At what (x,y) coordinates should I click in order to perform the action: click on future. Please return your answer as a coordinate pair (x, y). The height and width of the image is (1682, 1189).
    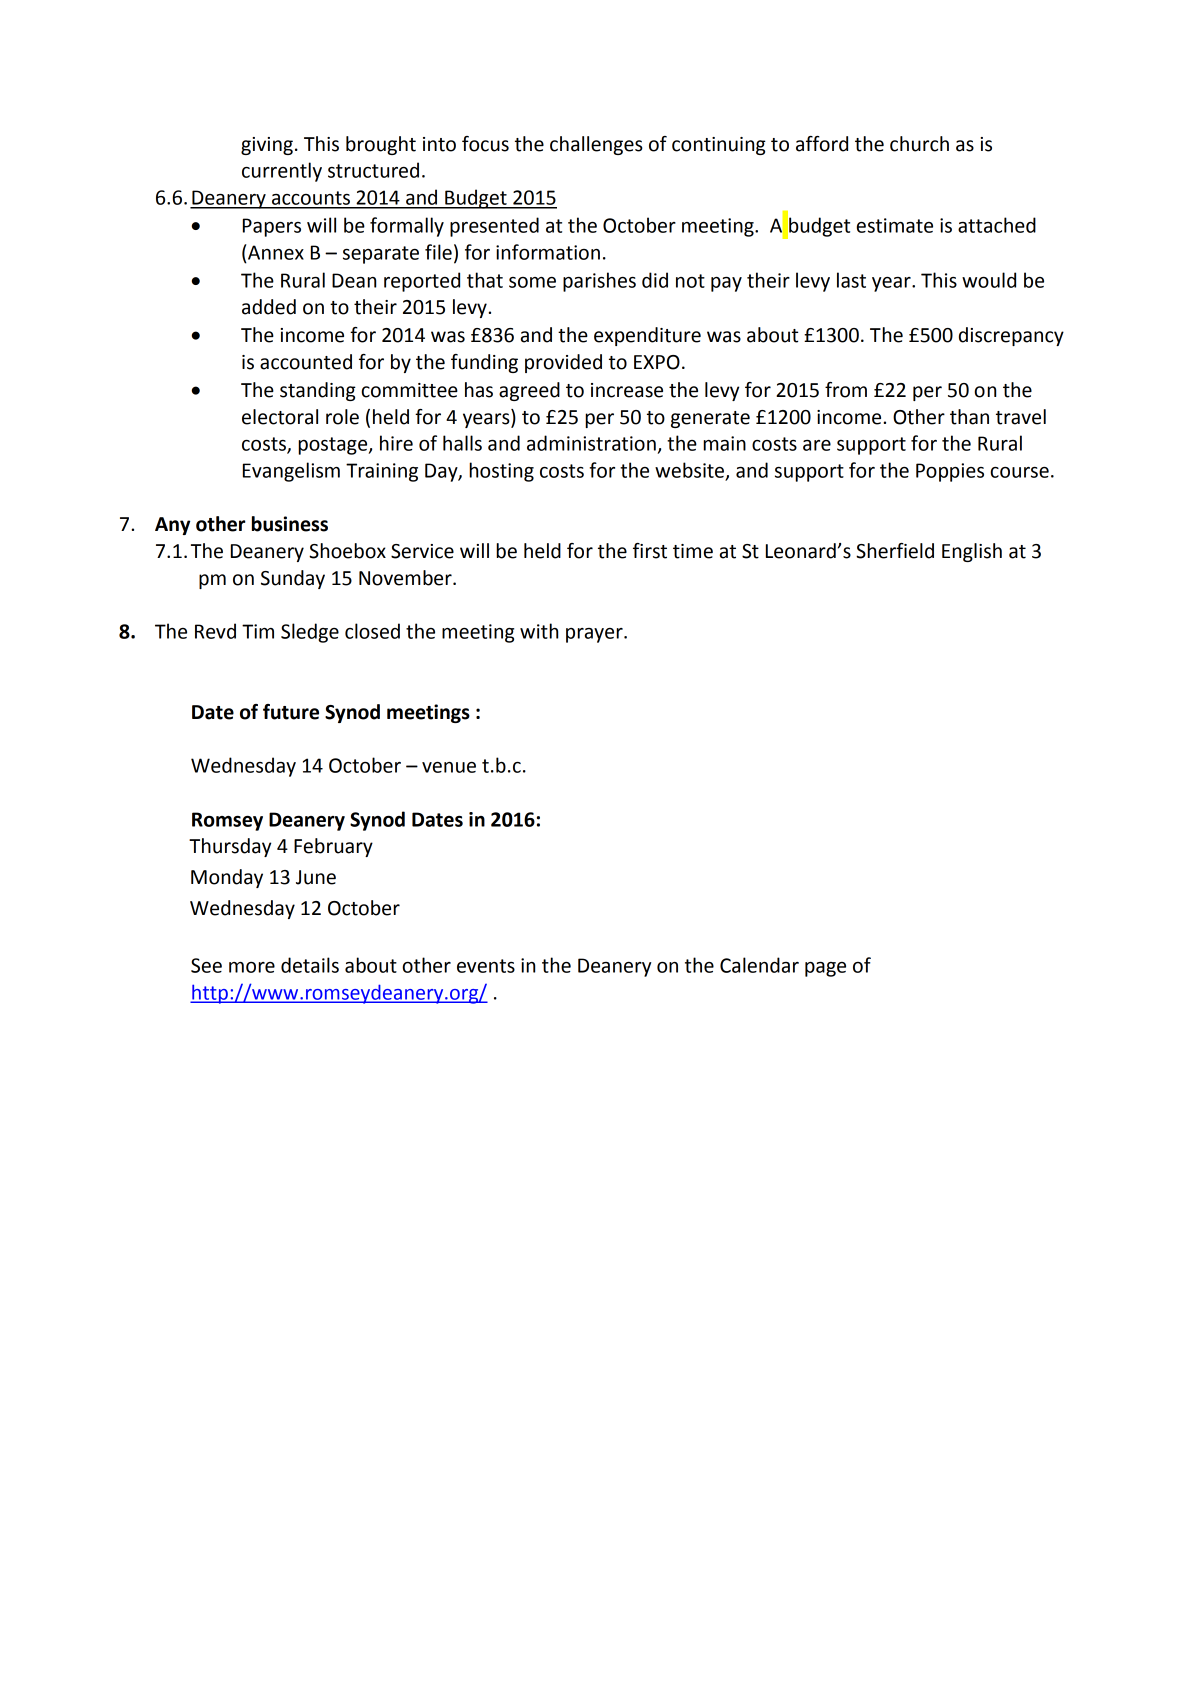
    Looking at the image, I should click on (291, 712).
